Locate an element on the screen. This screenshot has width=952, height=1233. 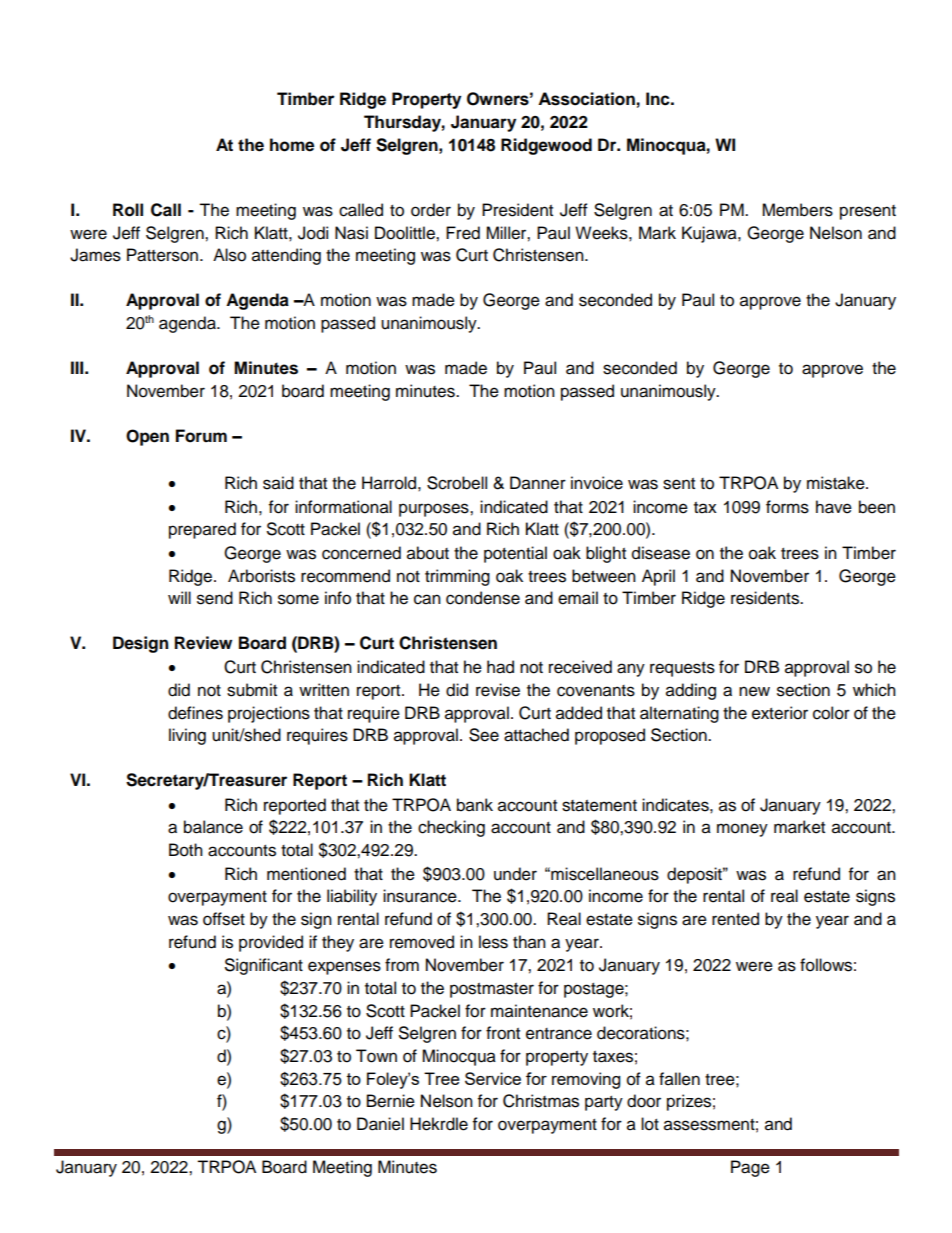
Daniel is located at coordinates (380, 1124).
